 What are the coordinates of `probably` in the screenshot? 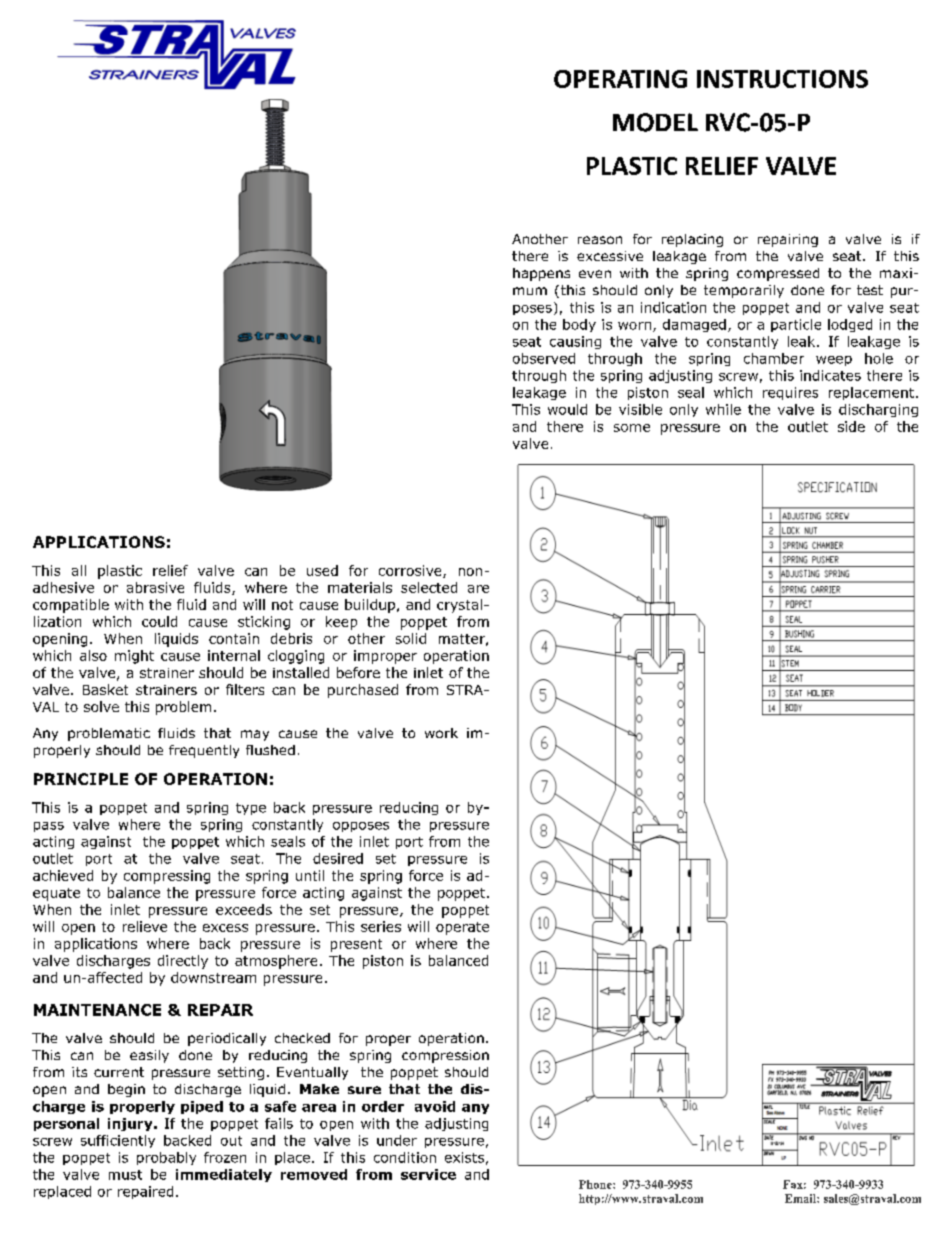 It's located at (166, 1158).
